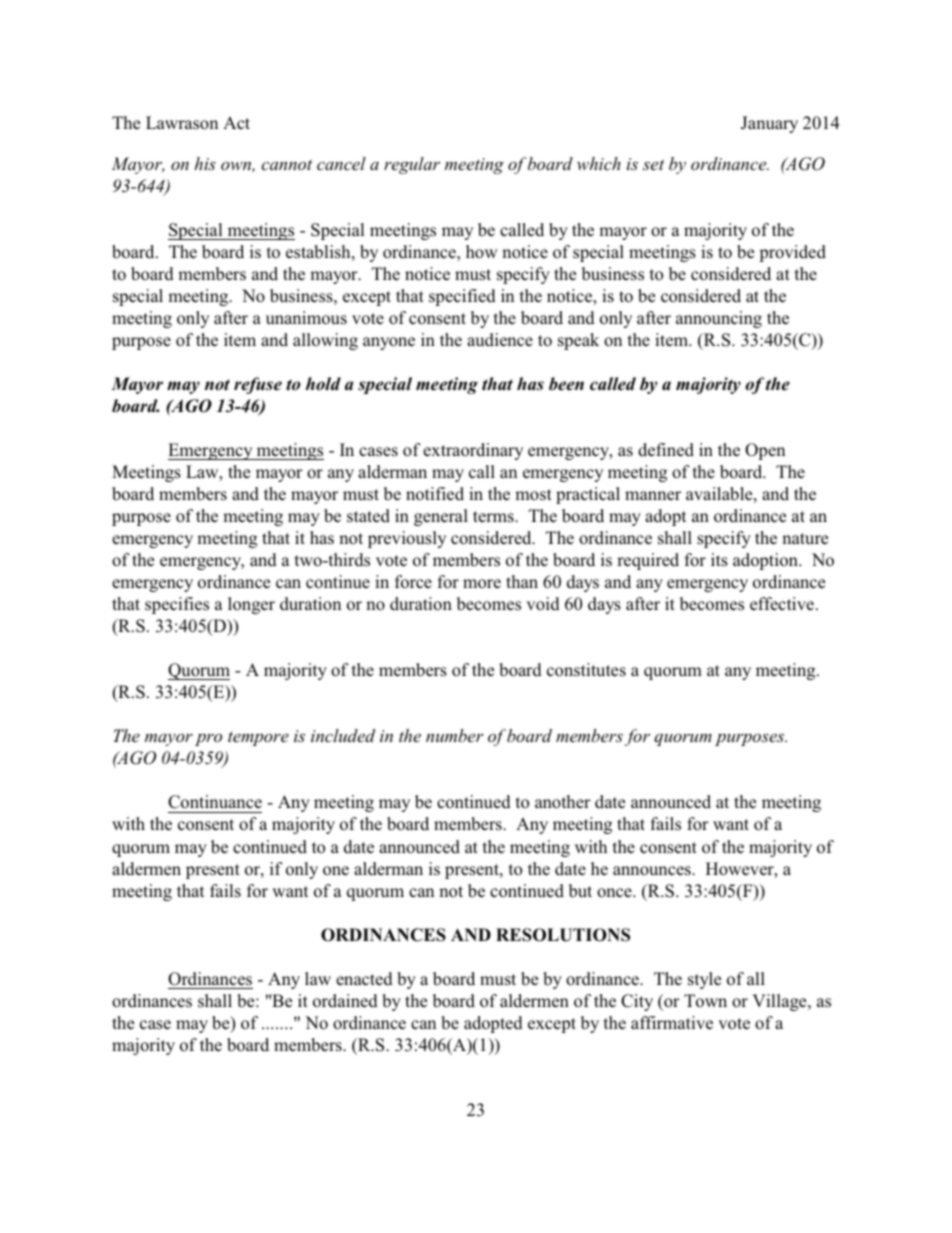 Image resolution: width=952 pixels, height=1233 pixels. What do you see at coordinates (251, 605) in the screenshot?
I see `longer` at bounding box center [251, 605].
